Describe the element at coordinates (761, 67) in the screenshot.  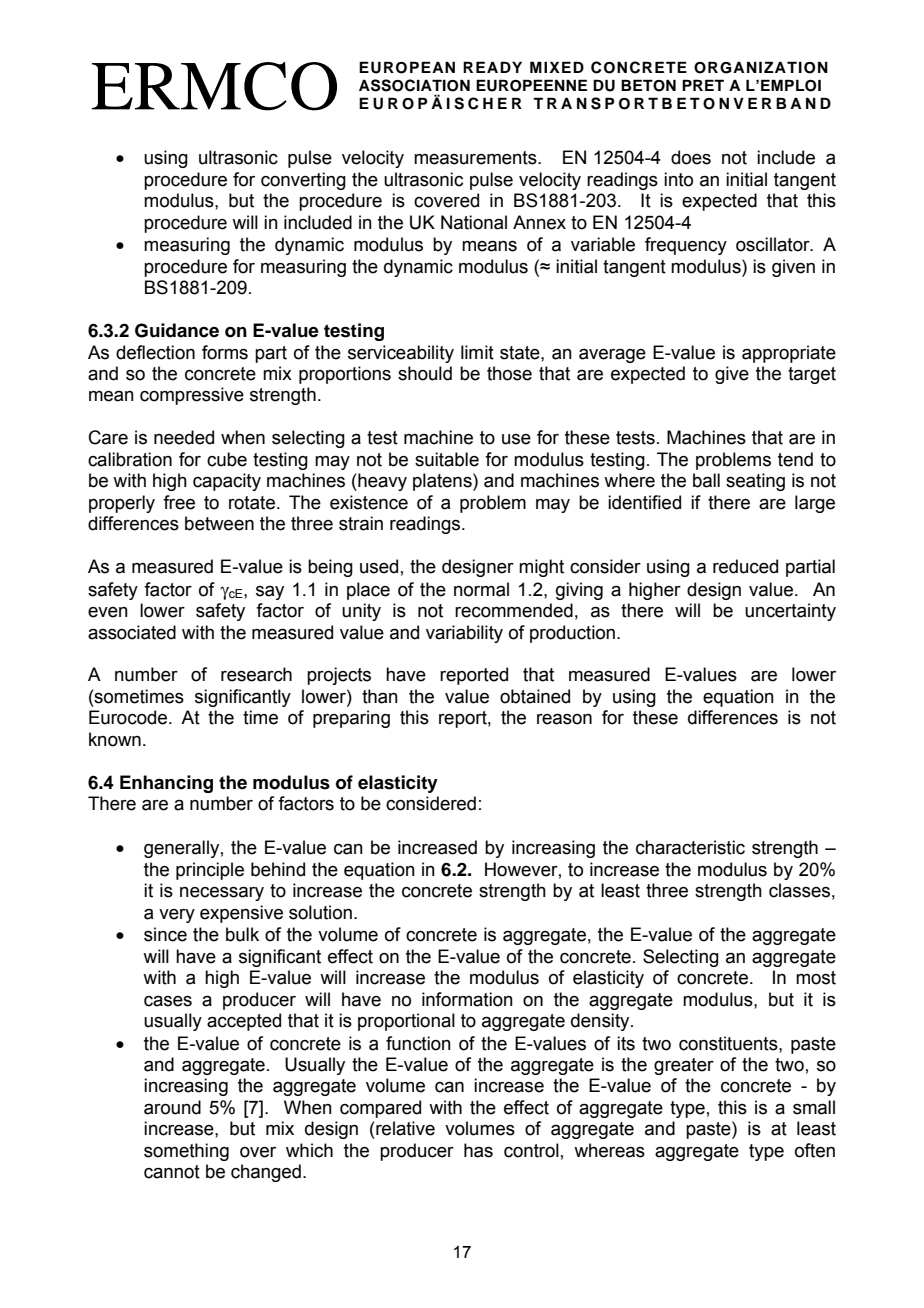
I see `ORGANIZATION` at that location.
